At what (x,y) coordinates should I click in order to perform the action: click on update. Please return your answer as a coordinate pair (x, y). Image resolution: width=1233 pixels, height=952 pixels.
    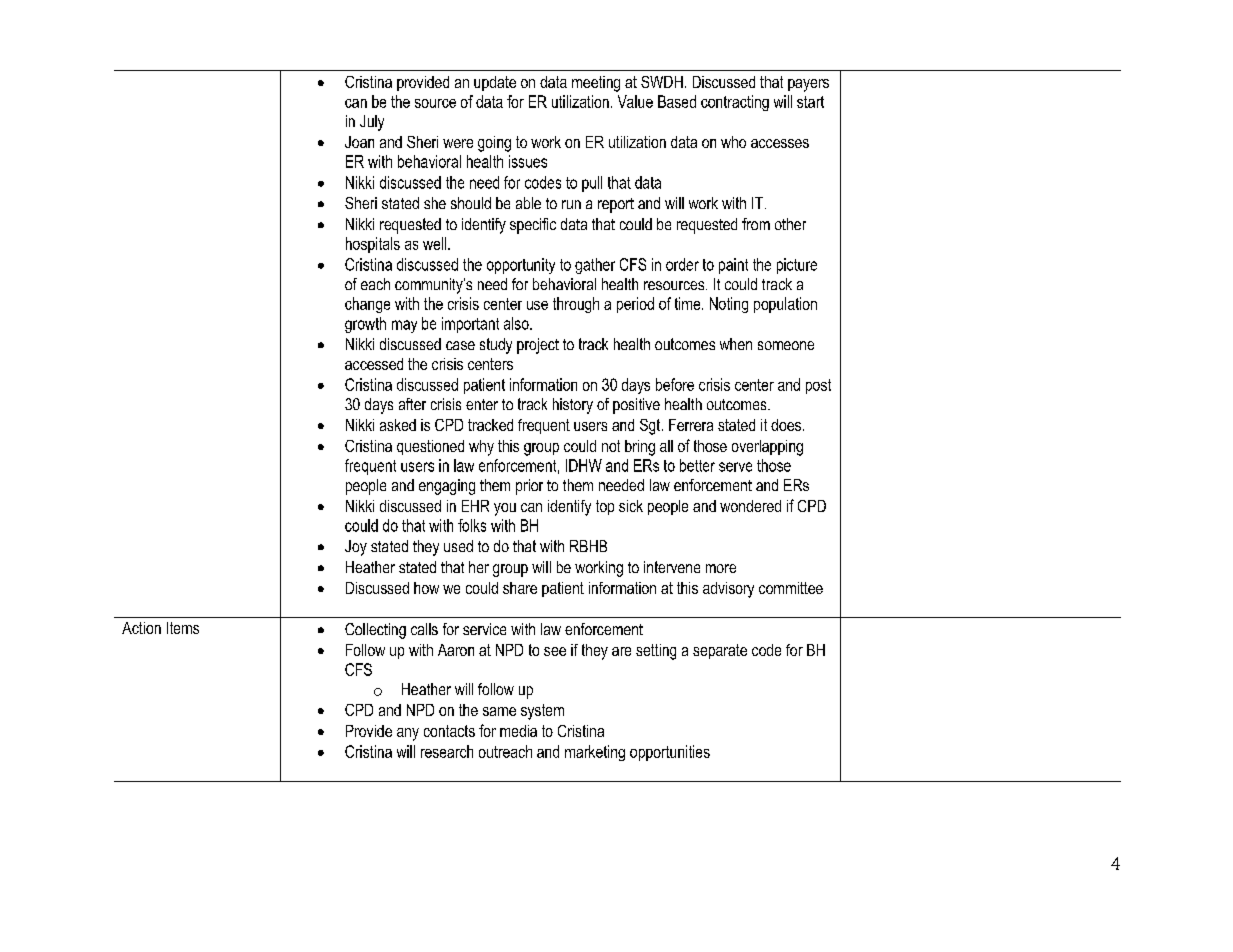
    Looking at the image, I should click on (495, 83).
